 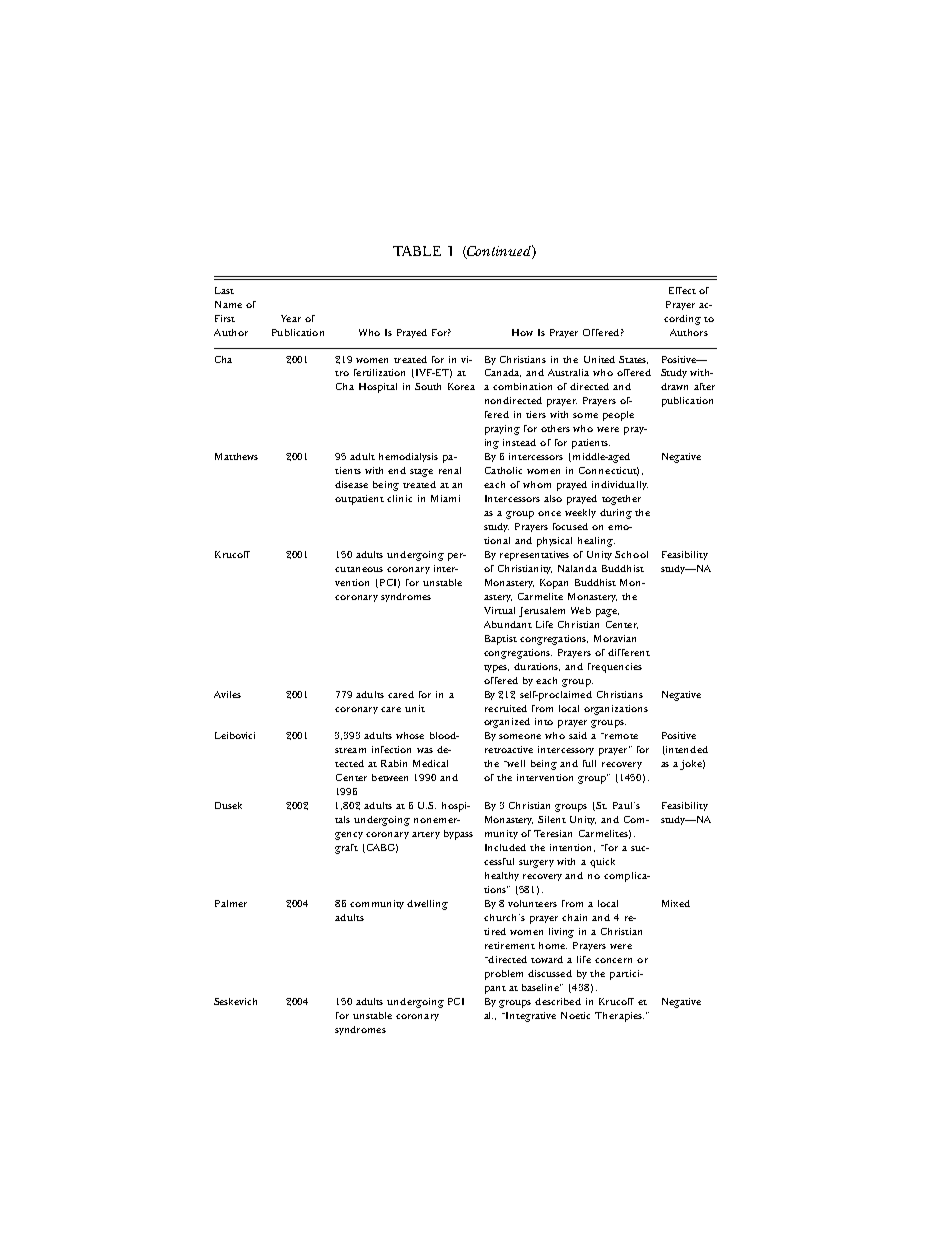 What do you see at coordinates (619, 1017) in the page?
I see `Therapies` at bounding box center [619, 1017].
